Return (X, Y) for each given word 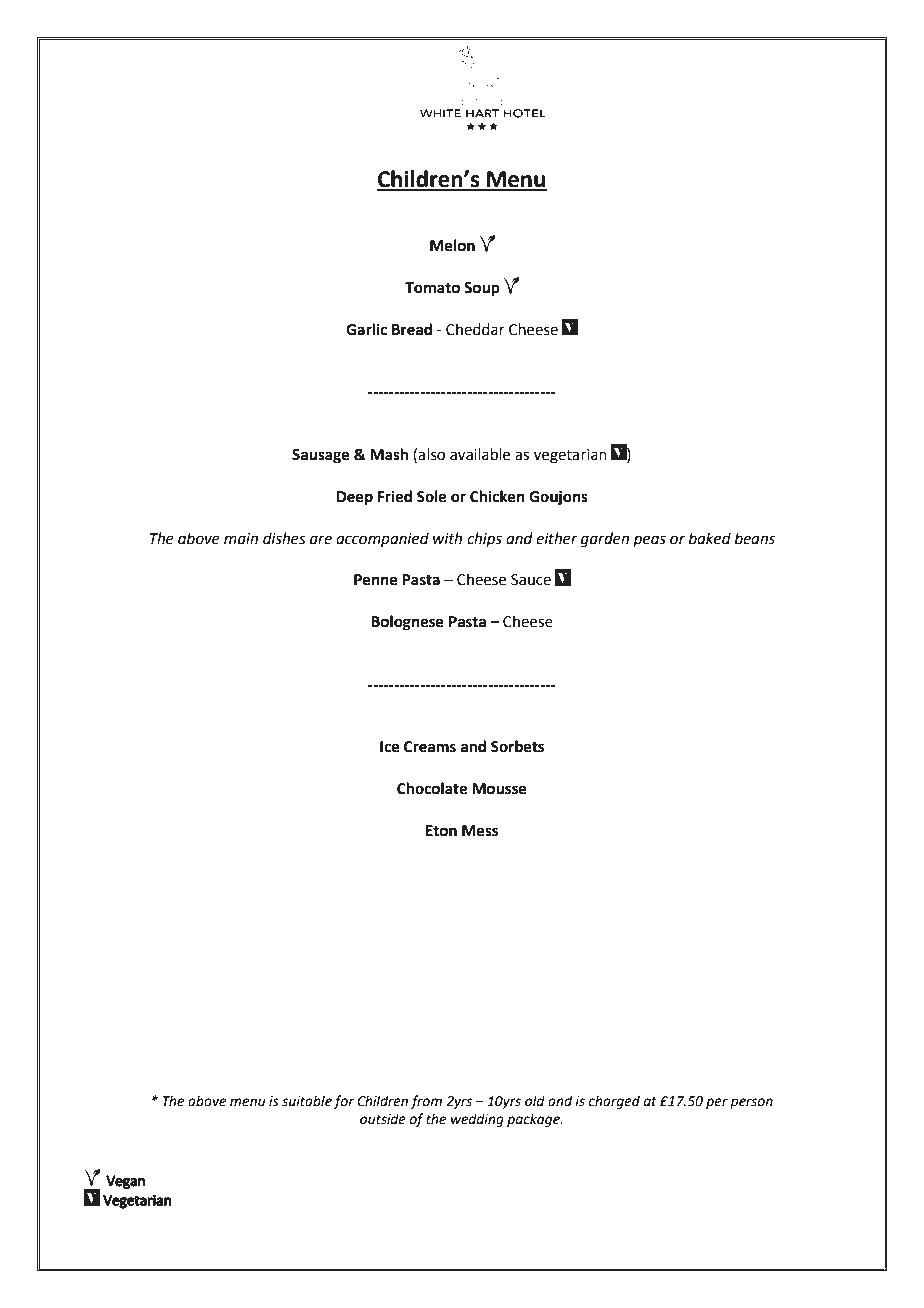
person (751, 1103)
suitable (307, 1101)
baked (710, 538)
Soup (482, 289)
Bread (412, 329)
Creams (430, 747)
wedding (477, 1120)
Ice (390, 747)
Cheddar (475, 329)
